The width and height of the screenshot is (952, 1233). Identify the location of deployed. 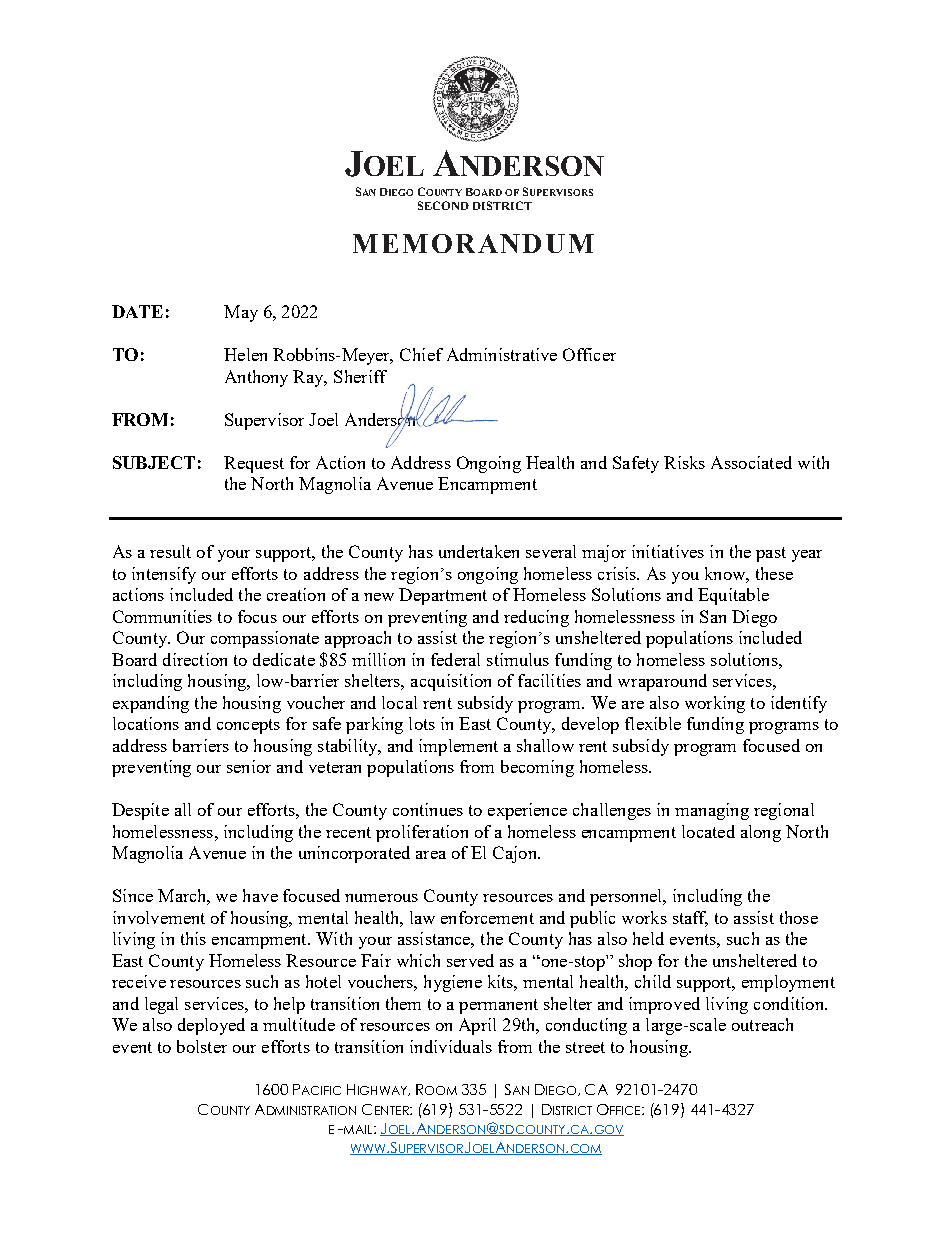
(211, 1026).
